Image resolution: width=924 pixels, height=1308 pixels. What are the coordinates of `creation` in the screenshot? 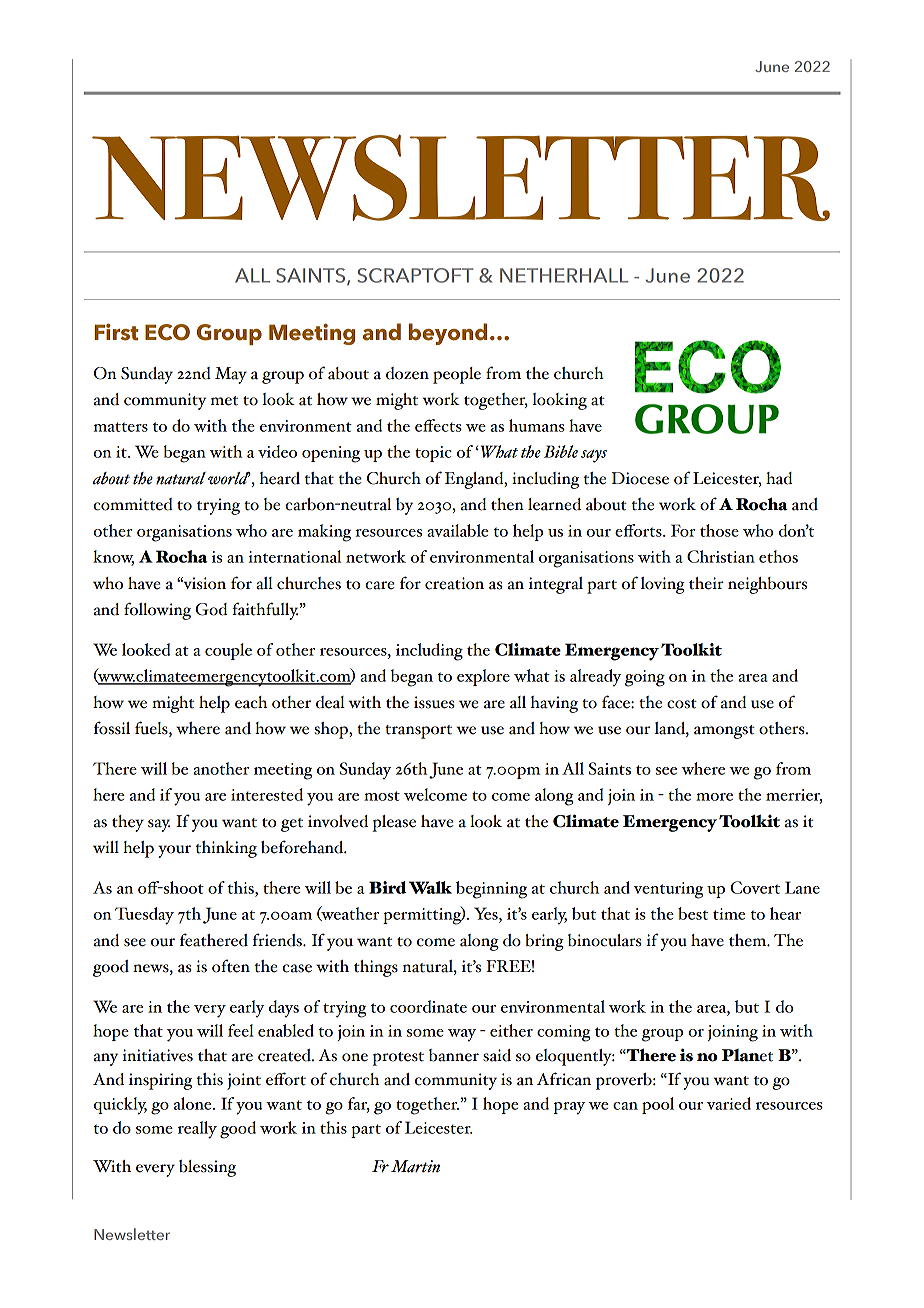 It's located at (454, 583).
